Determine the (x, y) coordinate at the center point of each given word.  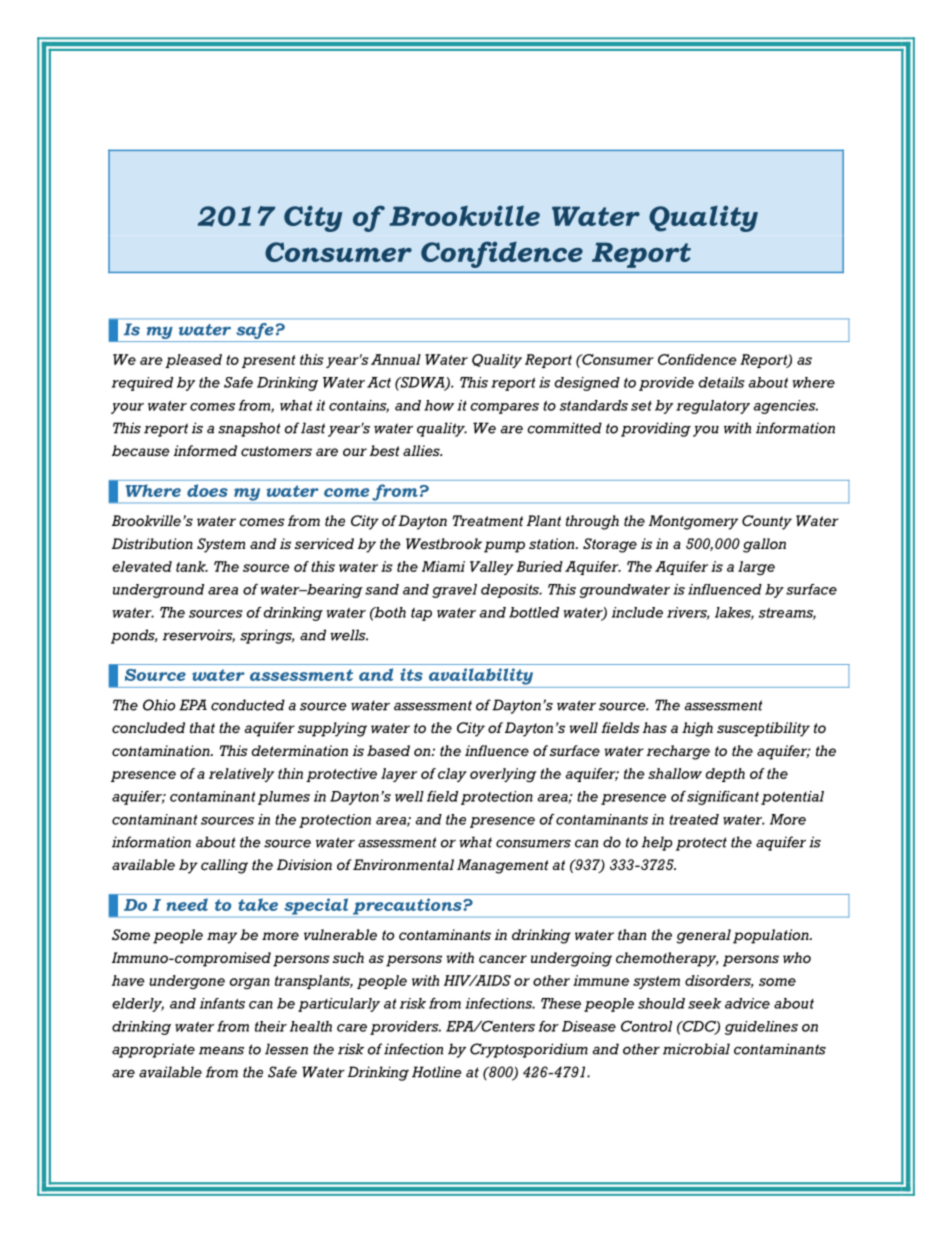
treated (694, 819)
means (221, 1050)
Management (502, 866)
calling (224, 866)
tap (421, 614)
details (721, 382)
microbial (696, 1049)
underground (158, 591)
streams (787, 614)
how (439, 405)
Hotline (436, 1072)
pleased (193, 361)
